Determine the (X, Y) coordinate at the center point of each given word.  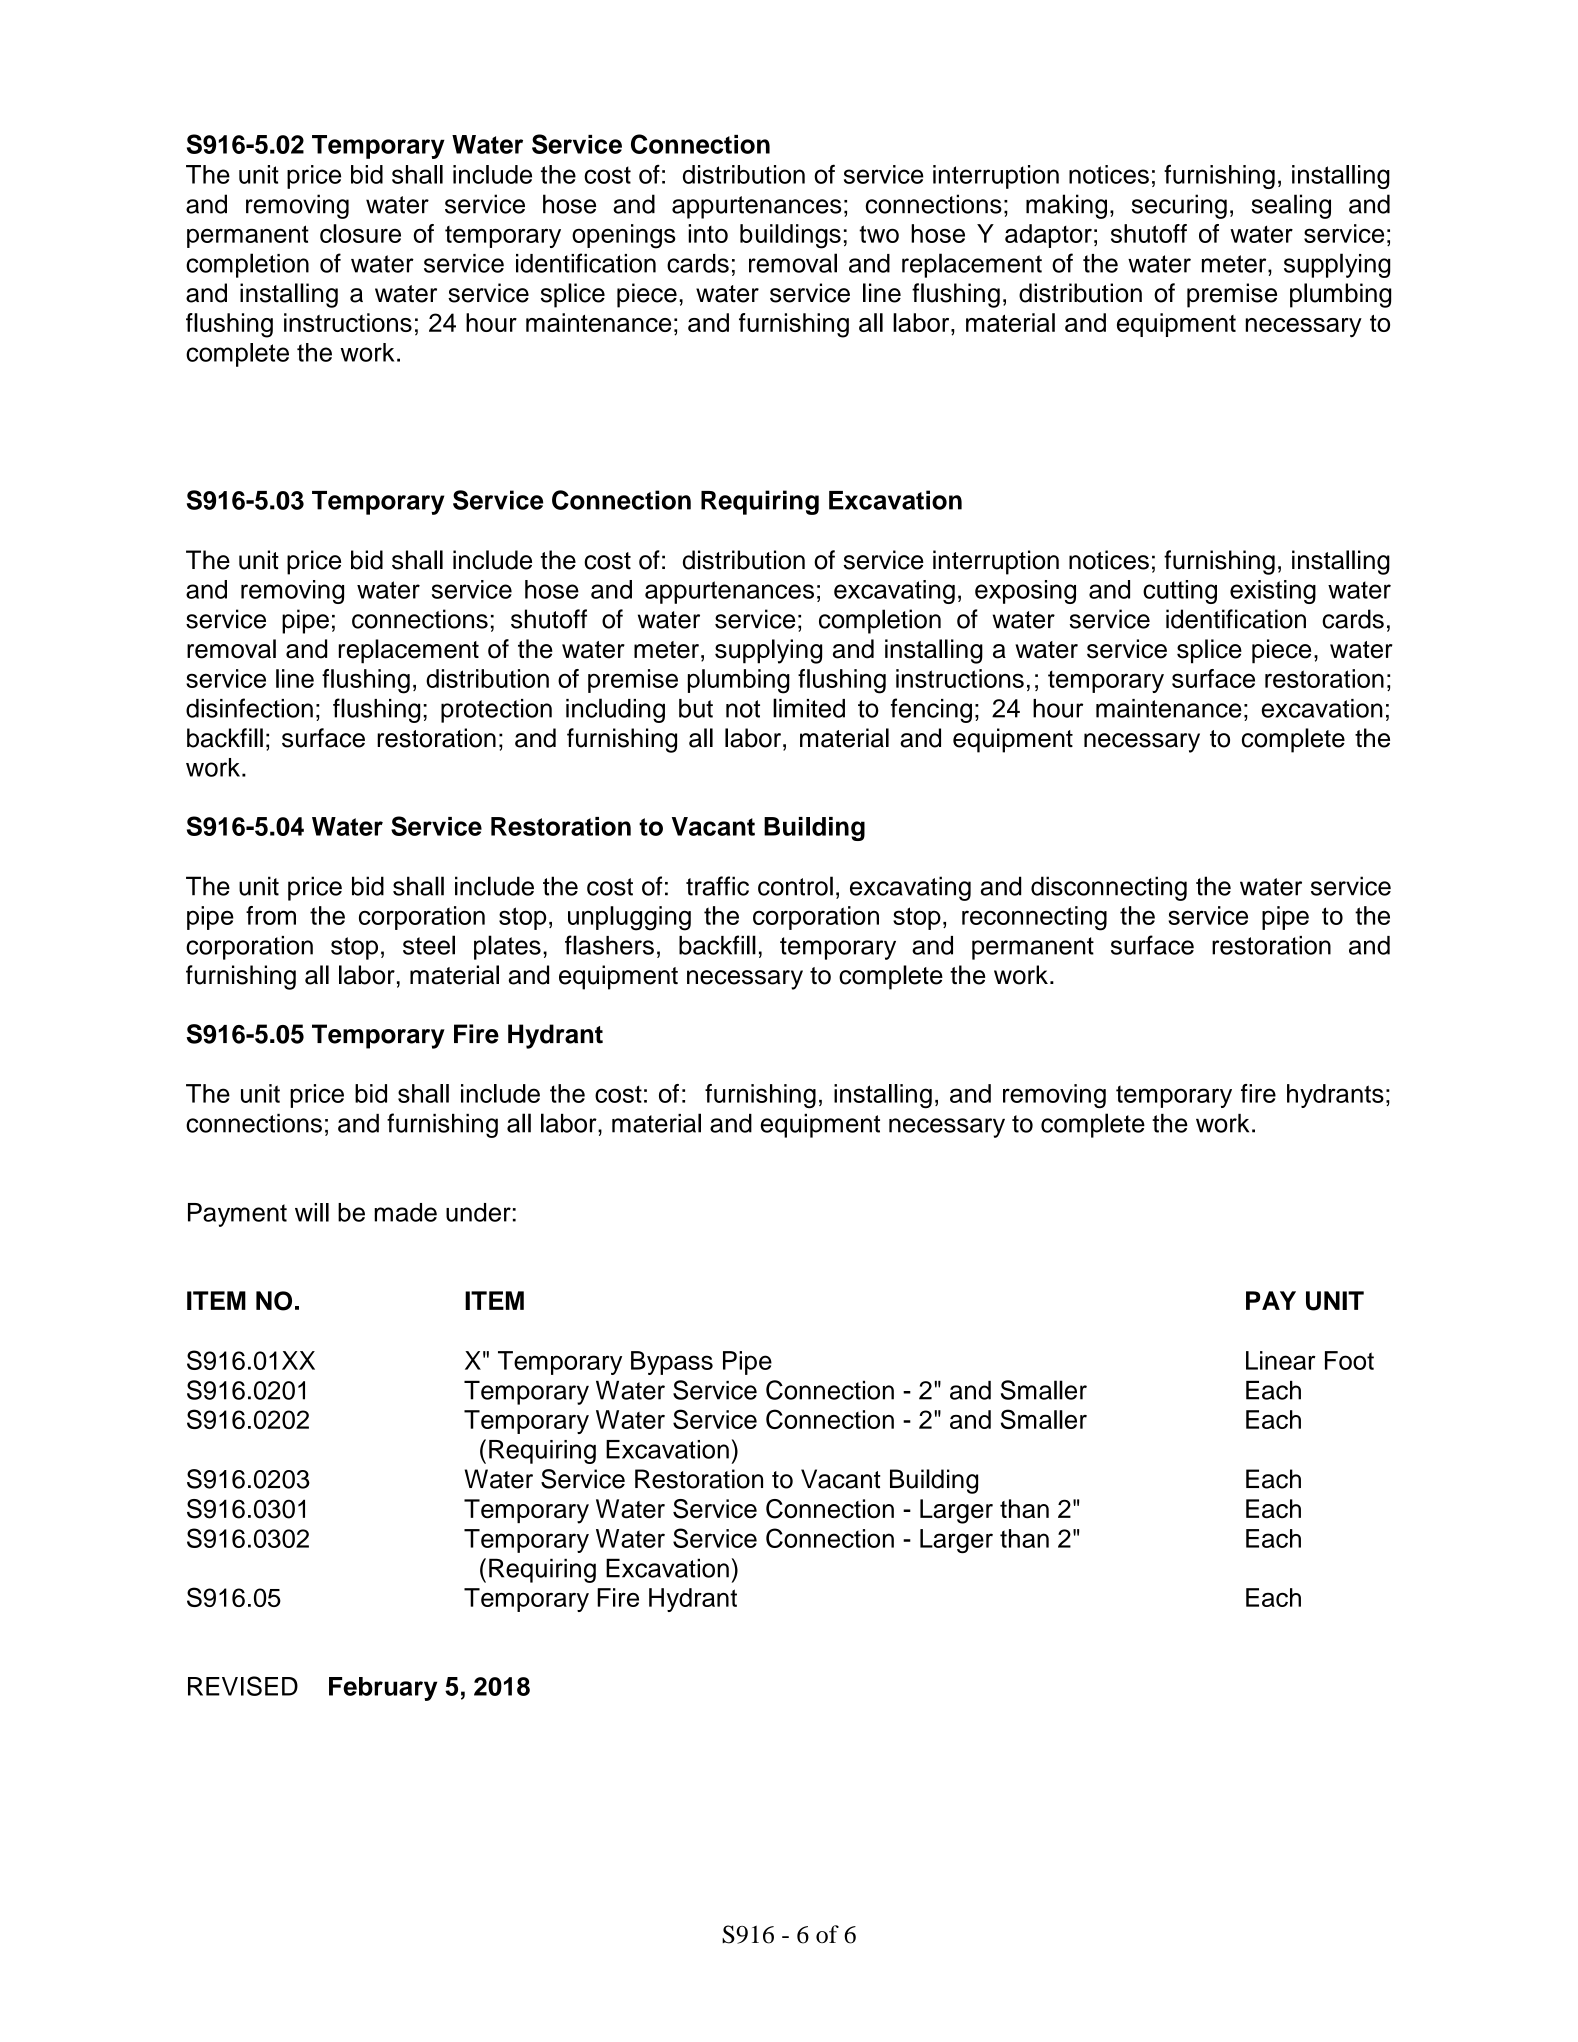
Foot (1349, 1360)
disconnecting (1109, 888)
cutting (1180, 592)
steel (429, 945)
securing (1179, 206)
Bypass (672, 1363)
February (383, 1689)
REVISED (243, 1686)
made (405, 1212)
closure (360, 233)
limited (809, 708)
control (795, 886)
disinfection (249, 708)
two (879, 234)
